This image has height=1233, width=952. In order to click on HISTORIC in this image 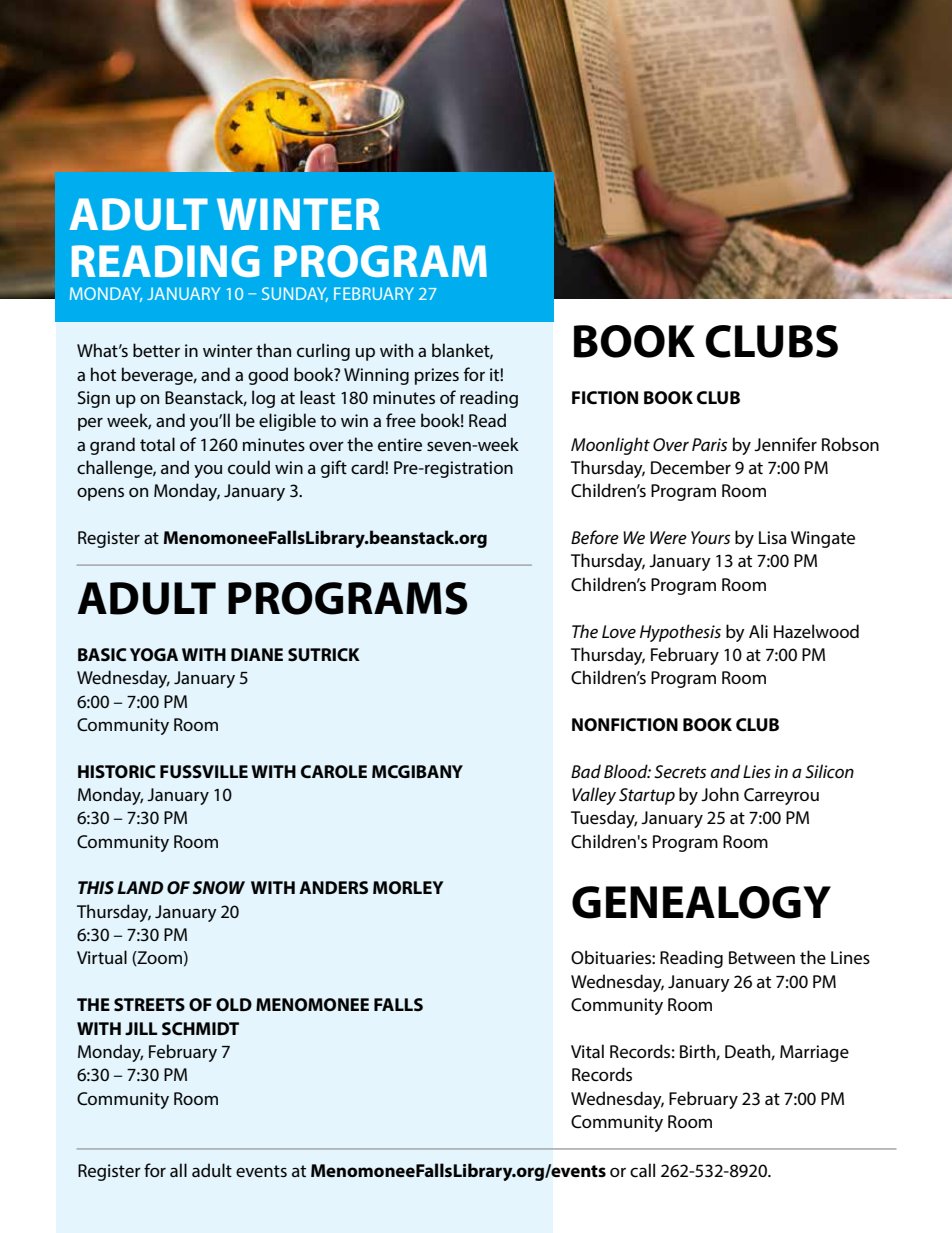, I will do `click(117, 772)`.
